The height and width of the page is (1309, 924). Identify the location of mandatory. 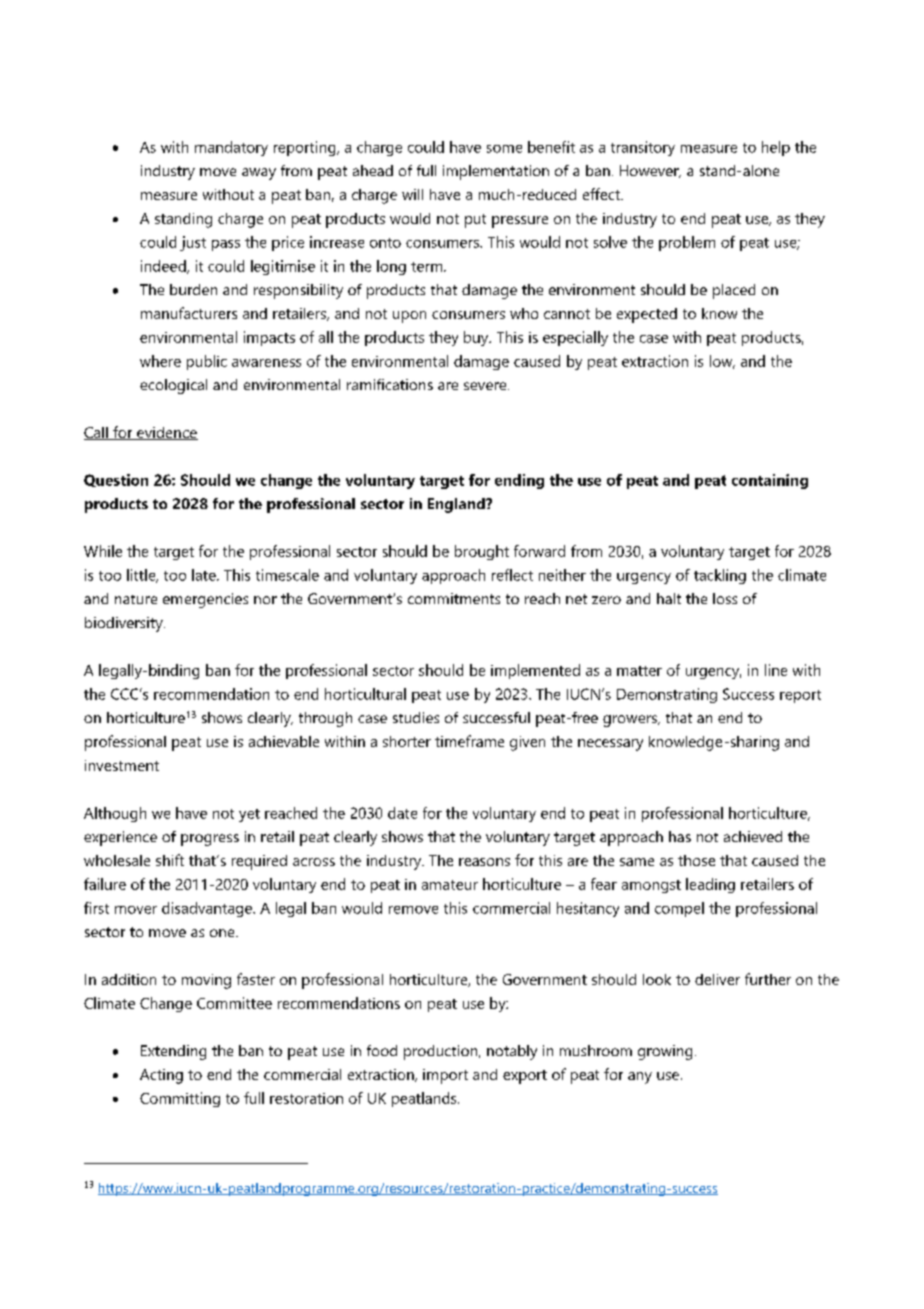
(231, 148).
